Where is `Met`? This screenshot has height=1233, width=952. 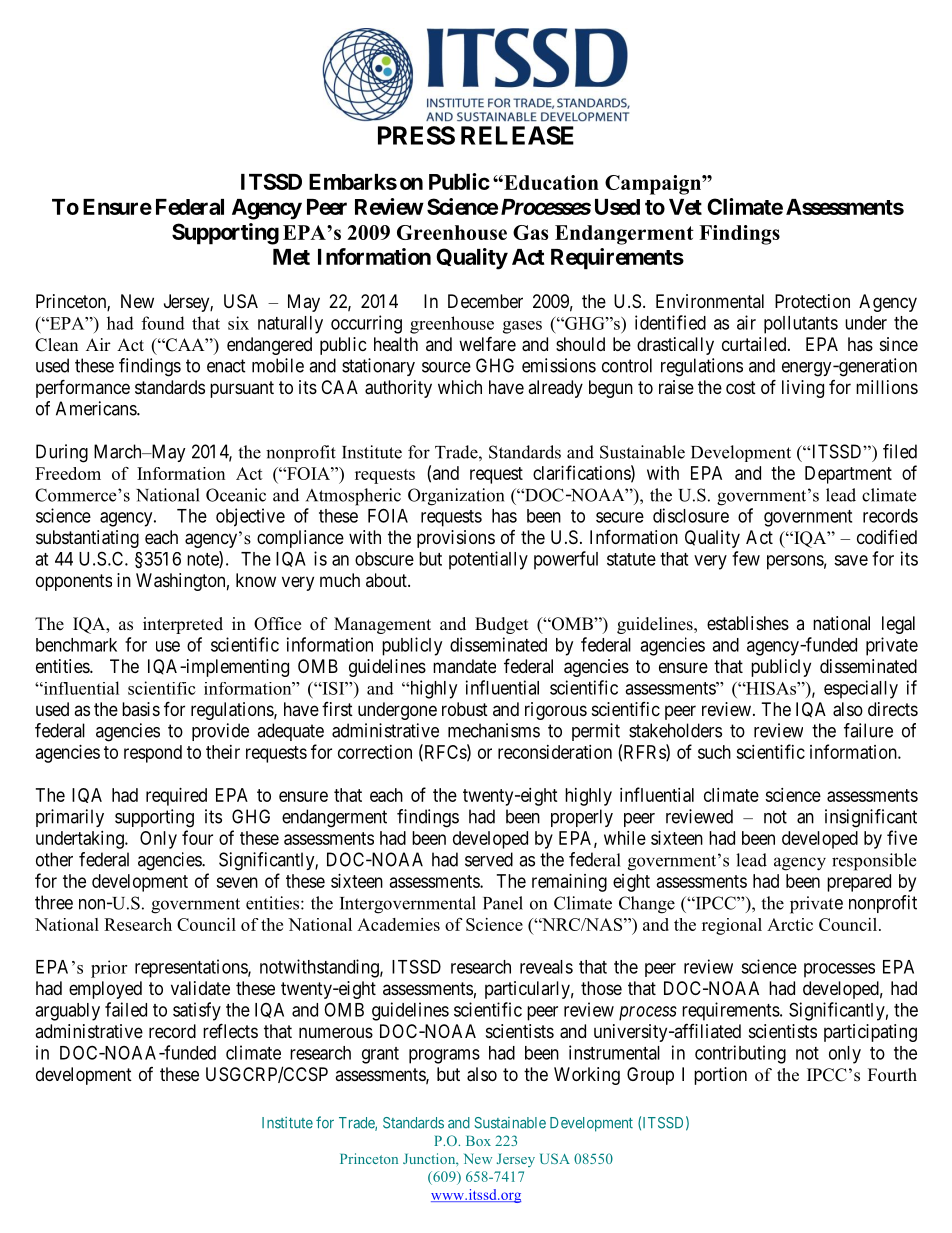
Met is located at coordinates (291, 257).
